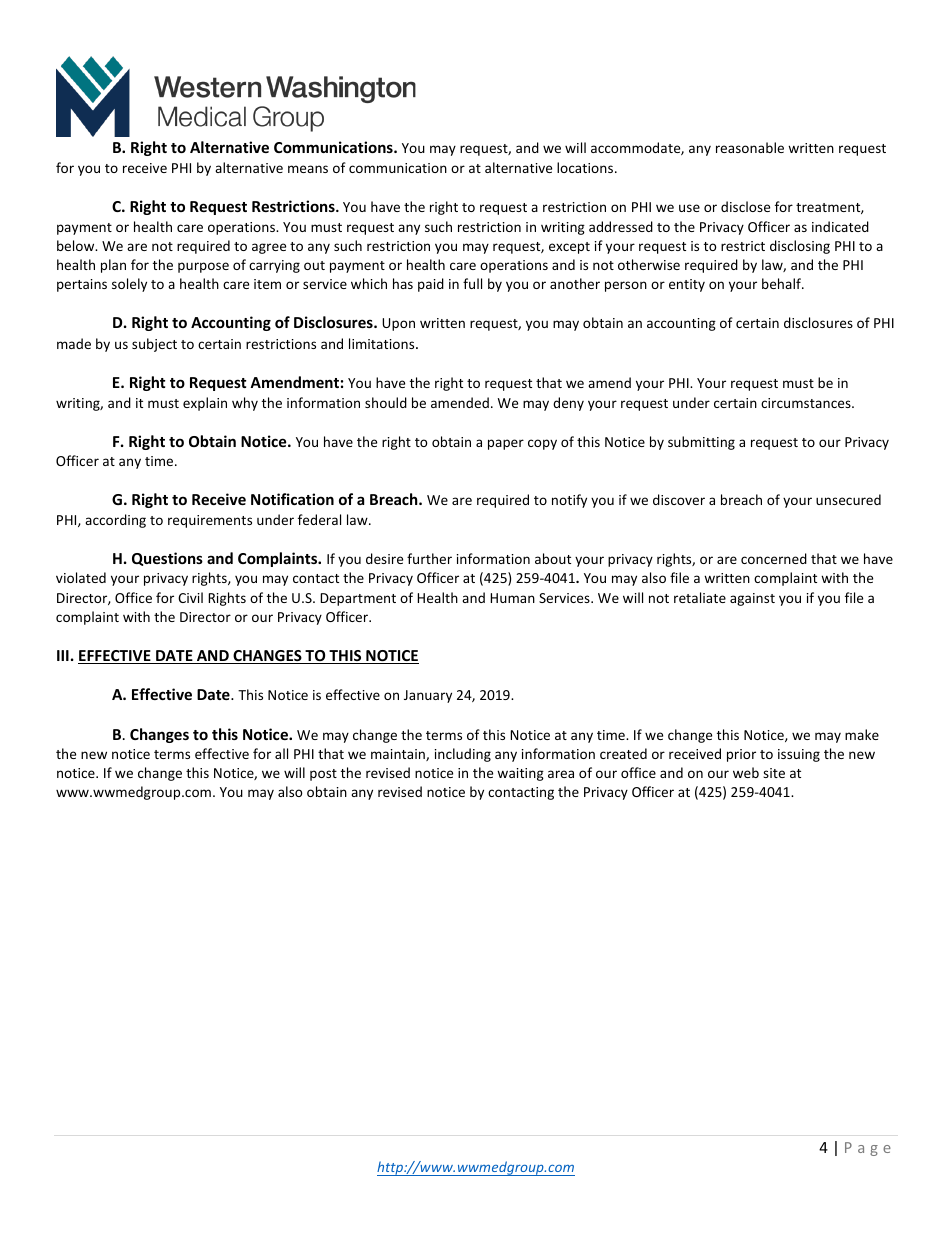 This image has height=1233, width=952. Describe the element at coordinates (750, 147) in the image. I see `reasonable` at that location.
